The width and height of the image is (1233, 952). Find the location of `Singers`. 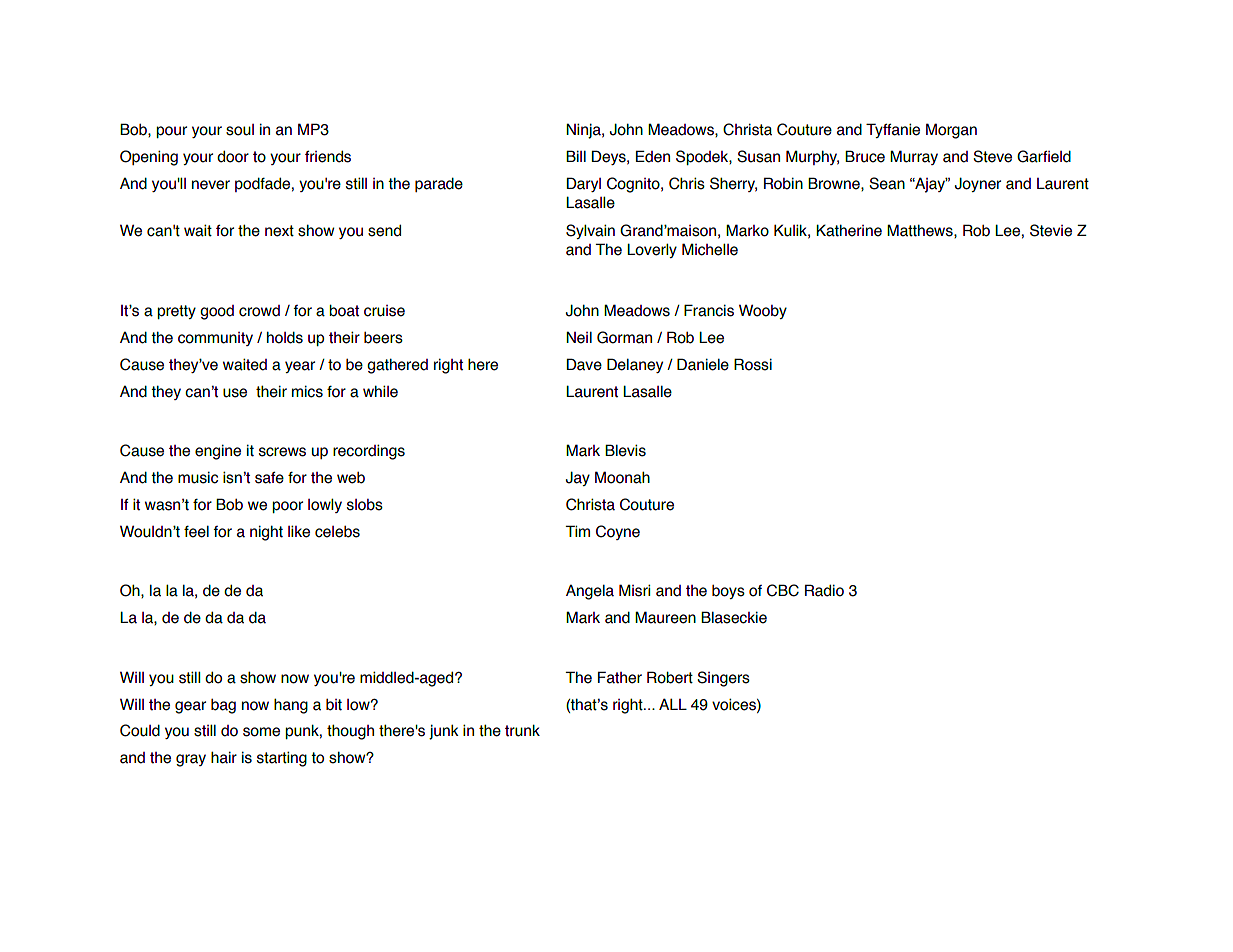

Singers is located at coordinates (723, 679).
